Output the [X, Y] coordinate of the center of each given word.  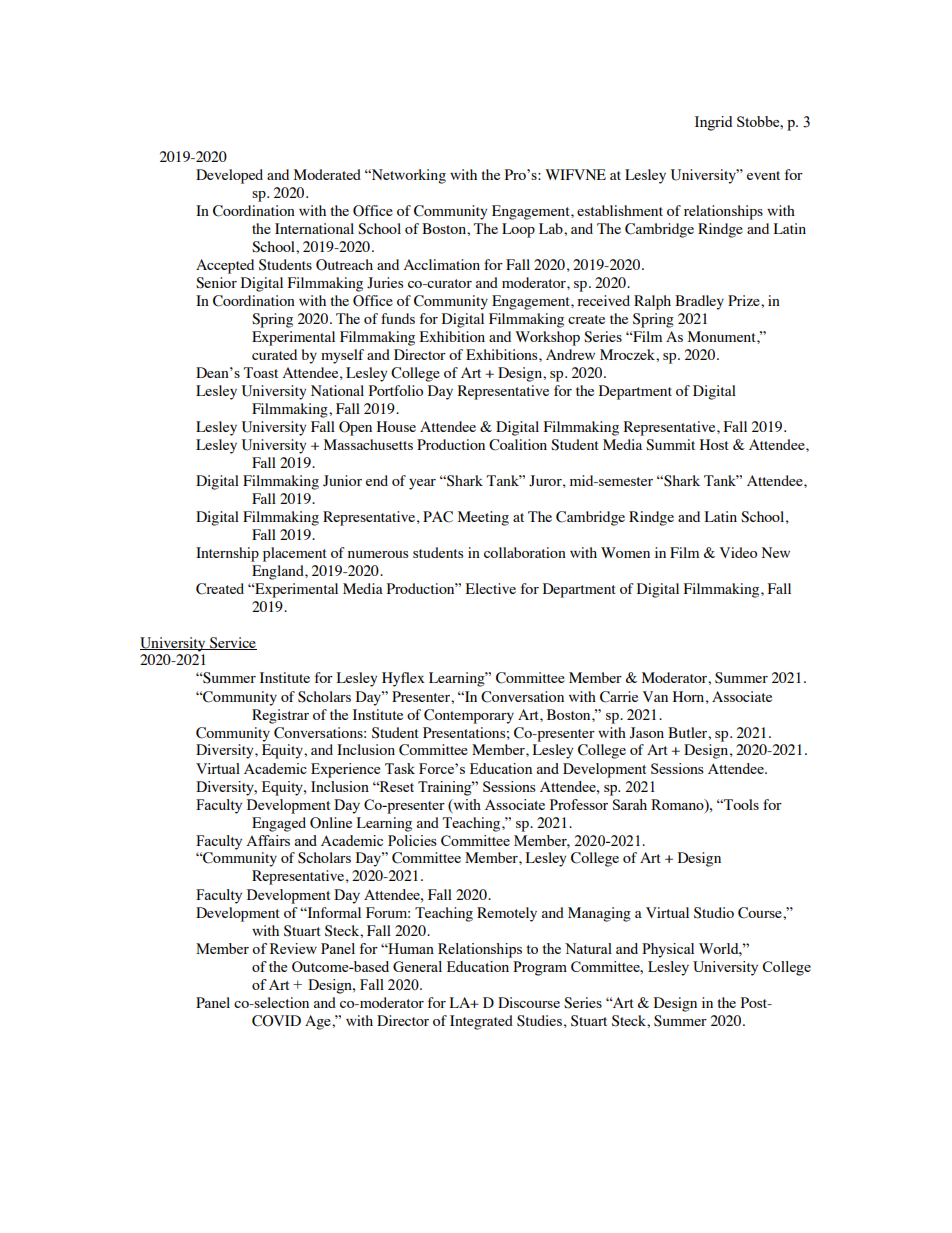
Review [293, 948]
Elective [491, 588]
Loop [518, 230]
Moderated [327, 174]
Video [738, 552]
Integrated [481, 1022]
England [279, 572]
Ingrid [713, 123]
